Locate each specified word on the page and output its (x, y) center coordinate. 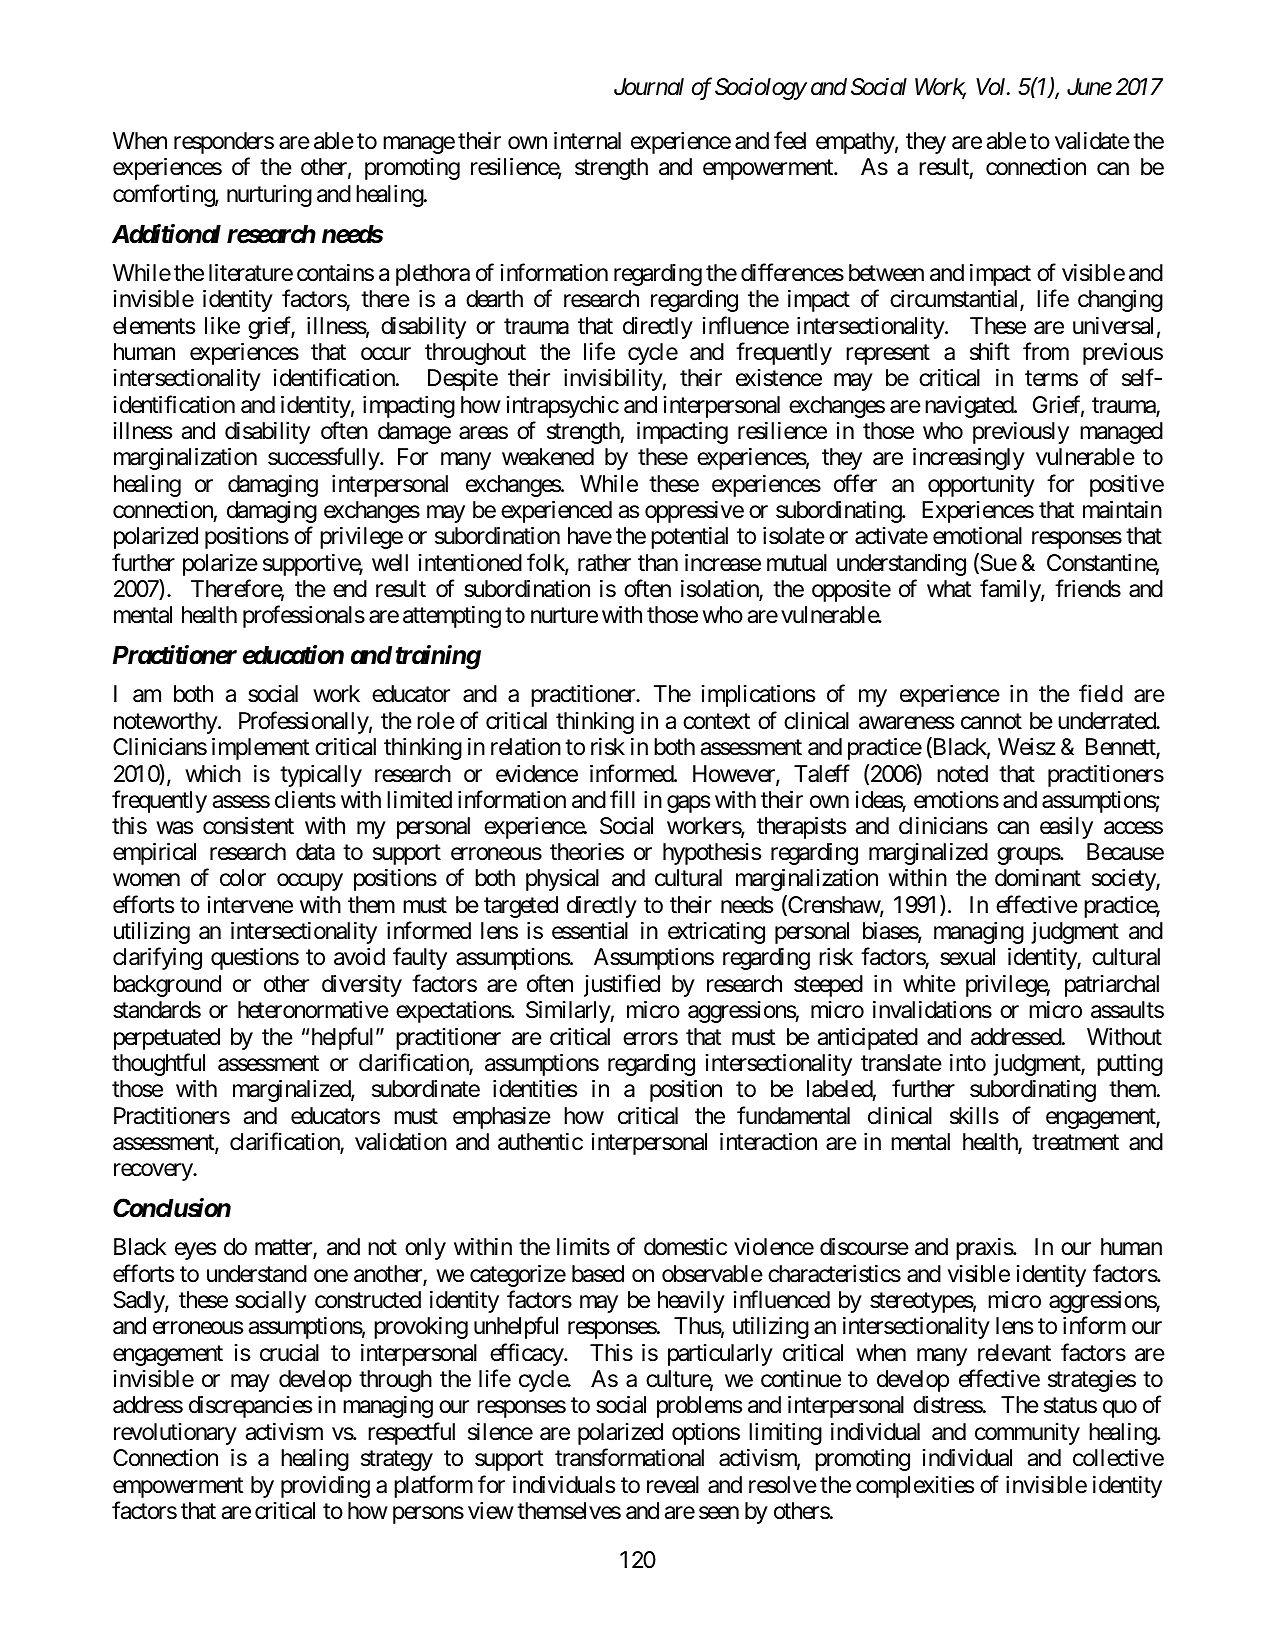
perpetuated (167, 1039)
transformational (629, 1457)
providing (325, 1487)
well (390, 563)
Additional (166, 234)
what (949, 589)
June (1089, 87)
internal (587, 141)
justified (622, 985)
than (658, 563)
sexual (967, 957)
